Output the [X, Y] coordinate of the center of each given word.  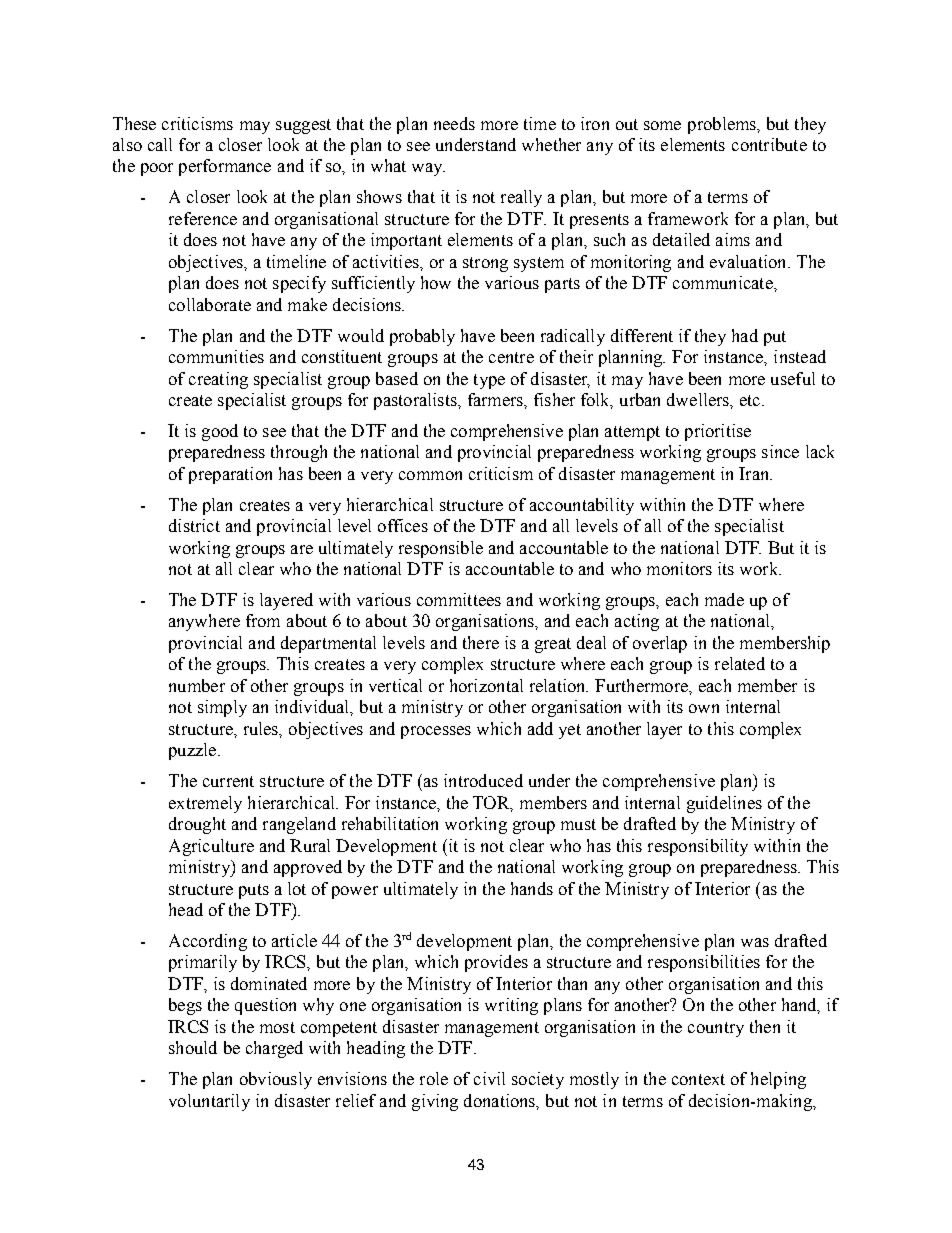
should [193, 1047]
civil [489, 1078]
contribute [769, 144]
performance [225, 167]
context [698, 1079]
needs [454, 123]
